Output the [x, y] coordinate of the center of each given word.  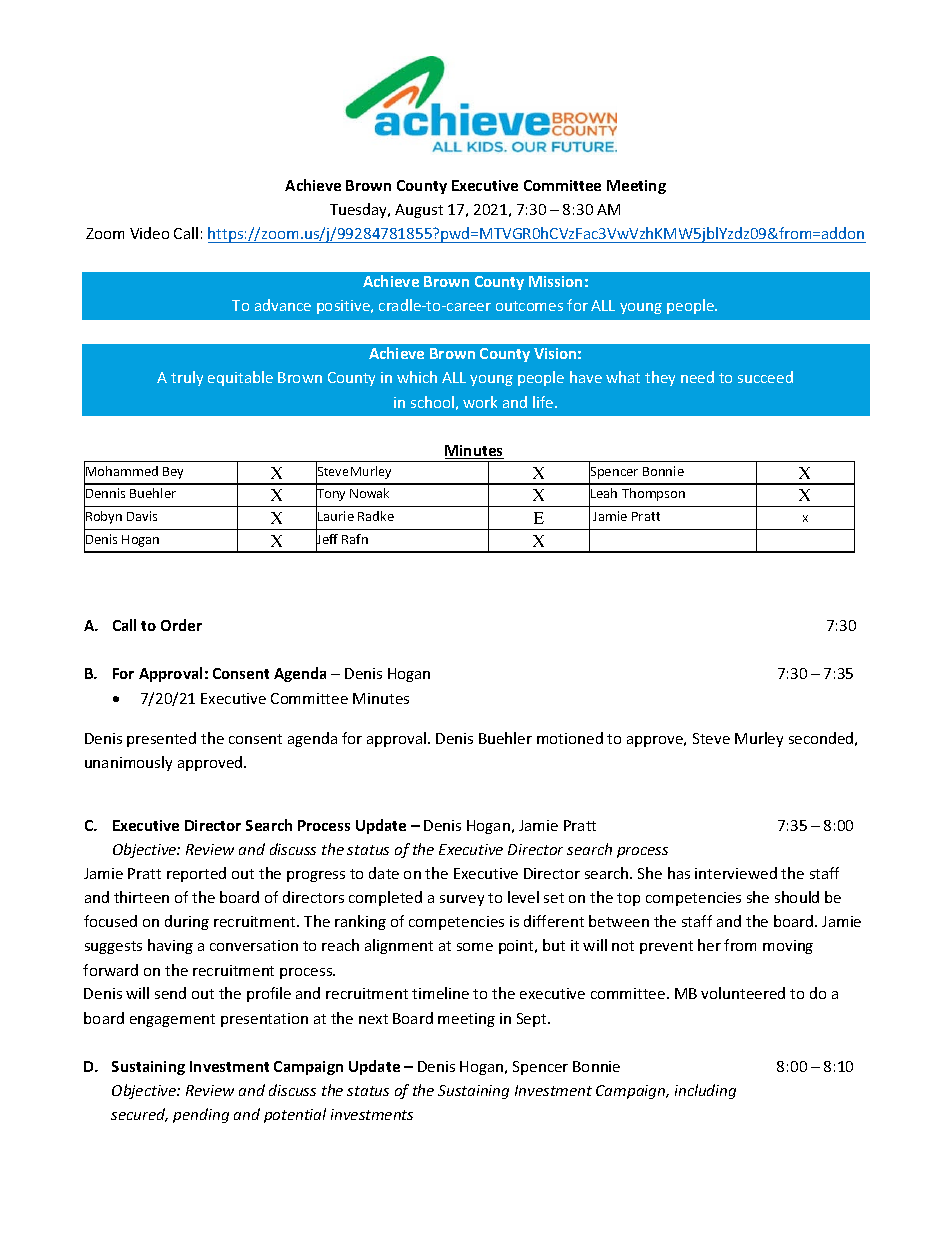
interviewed [736, 873]
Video [149, 233]
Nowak [369, 493]
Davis [142, 516]
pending [201, 1115]
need [697, 377]
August [419, 211]
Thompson [653, 494]
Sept [533, 1020]
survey [462, 900]
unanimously [128, 763]
